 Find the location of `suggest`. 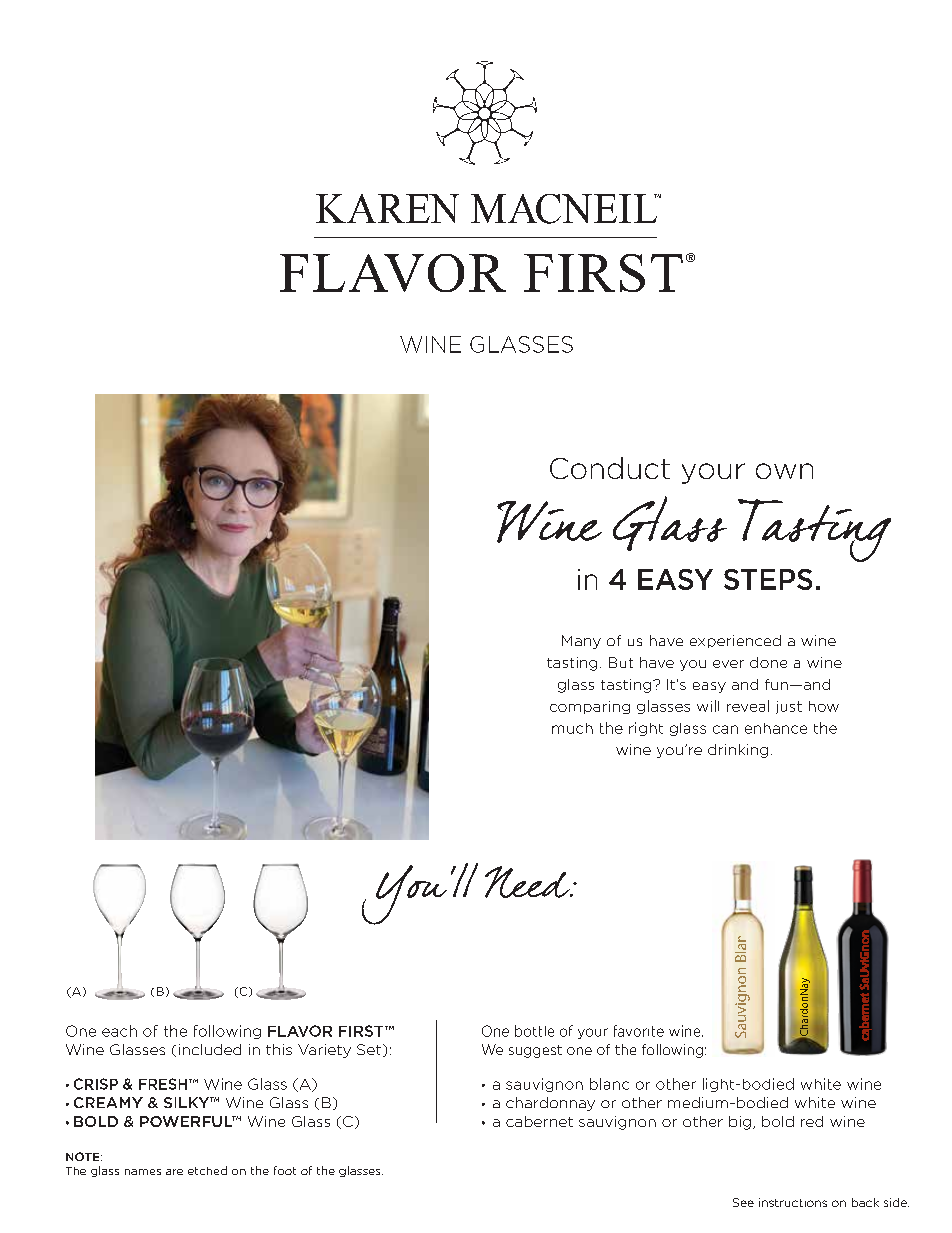

suggest is located at coordinates (535, 1051).
